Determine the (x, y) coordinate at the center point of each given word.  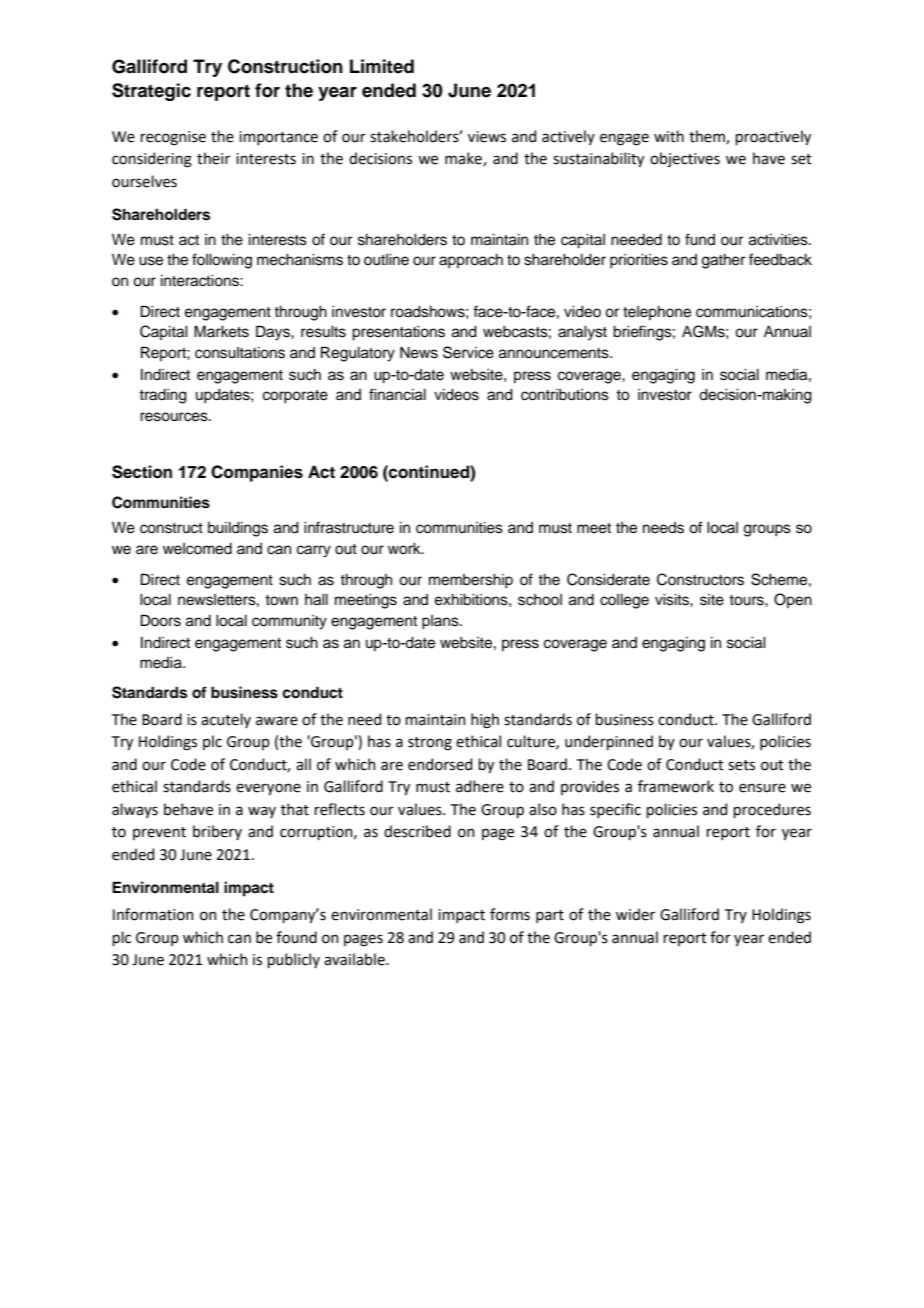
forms (510, 914)
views (487, 137)
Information (153, 914)
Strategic (151, 92)
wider (635, 914)
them (708, 137)
